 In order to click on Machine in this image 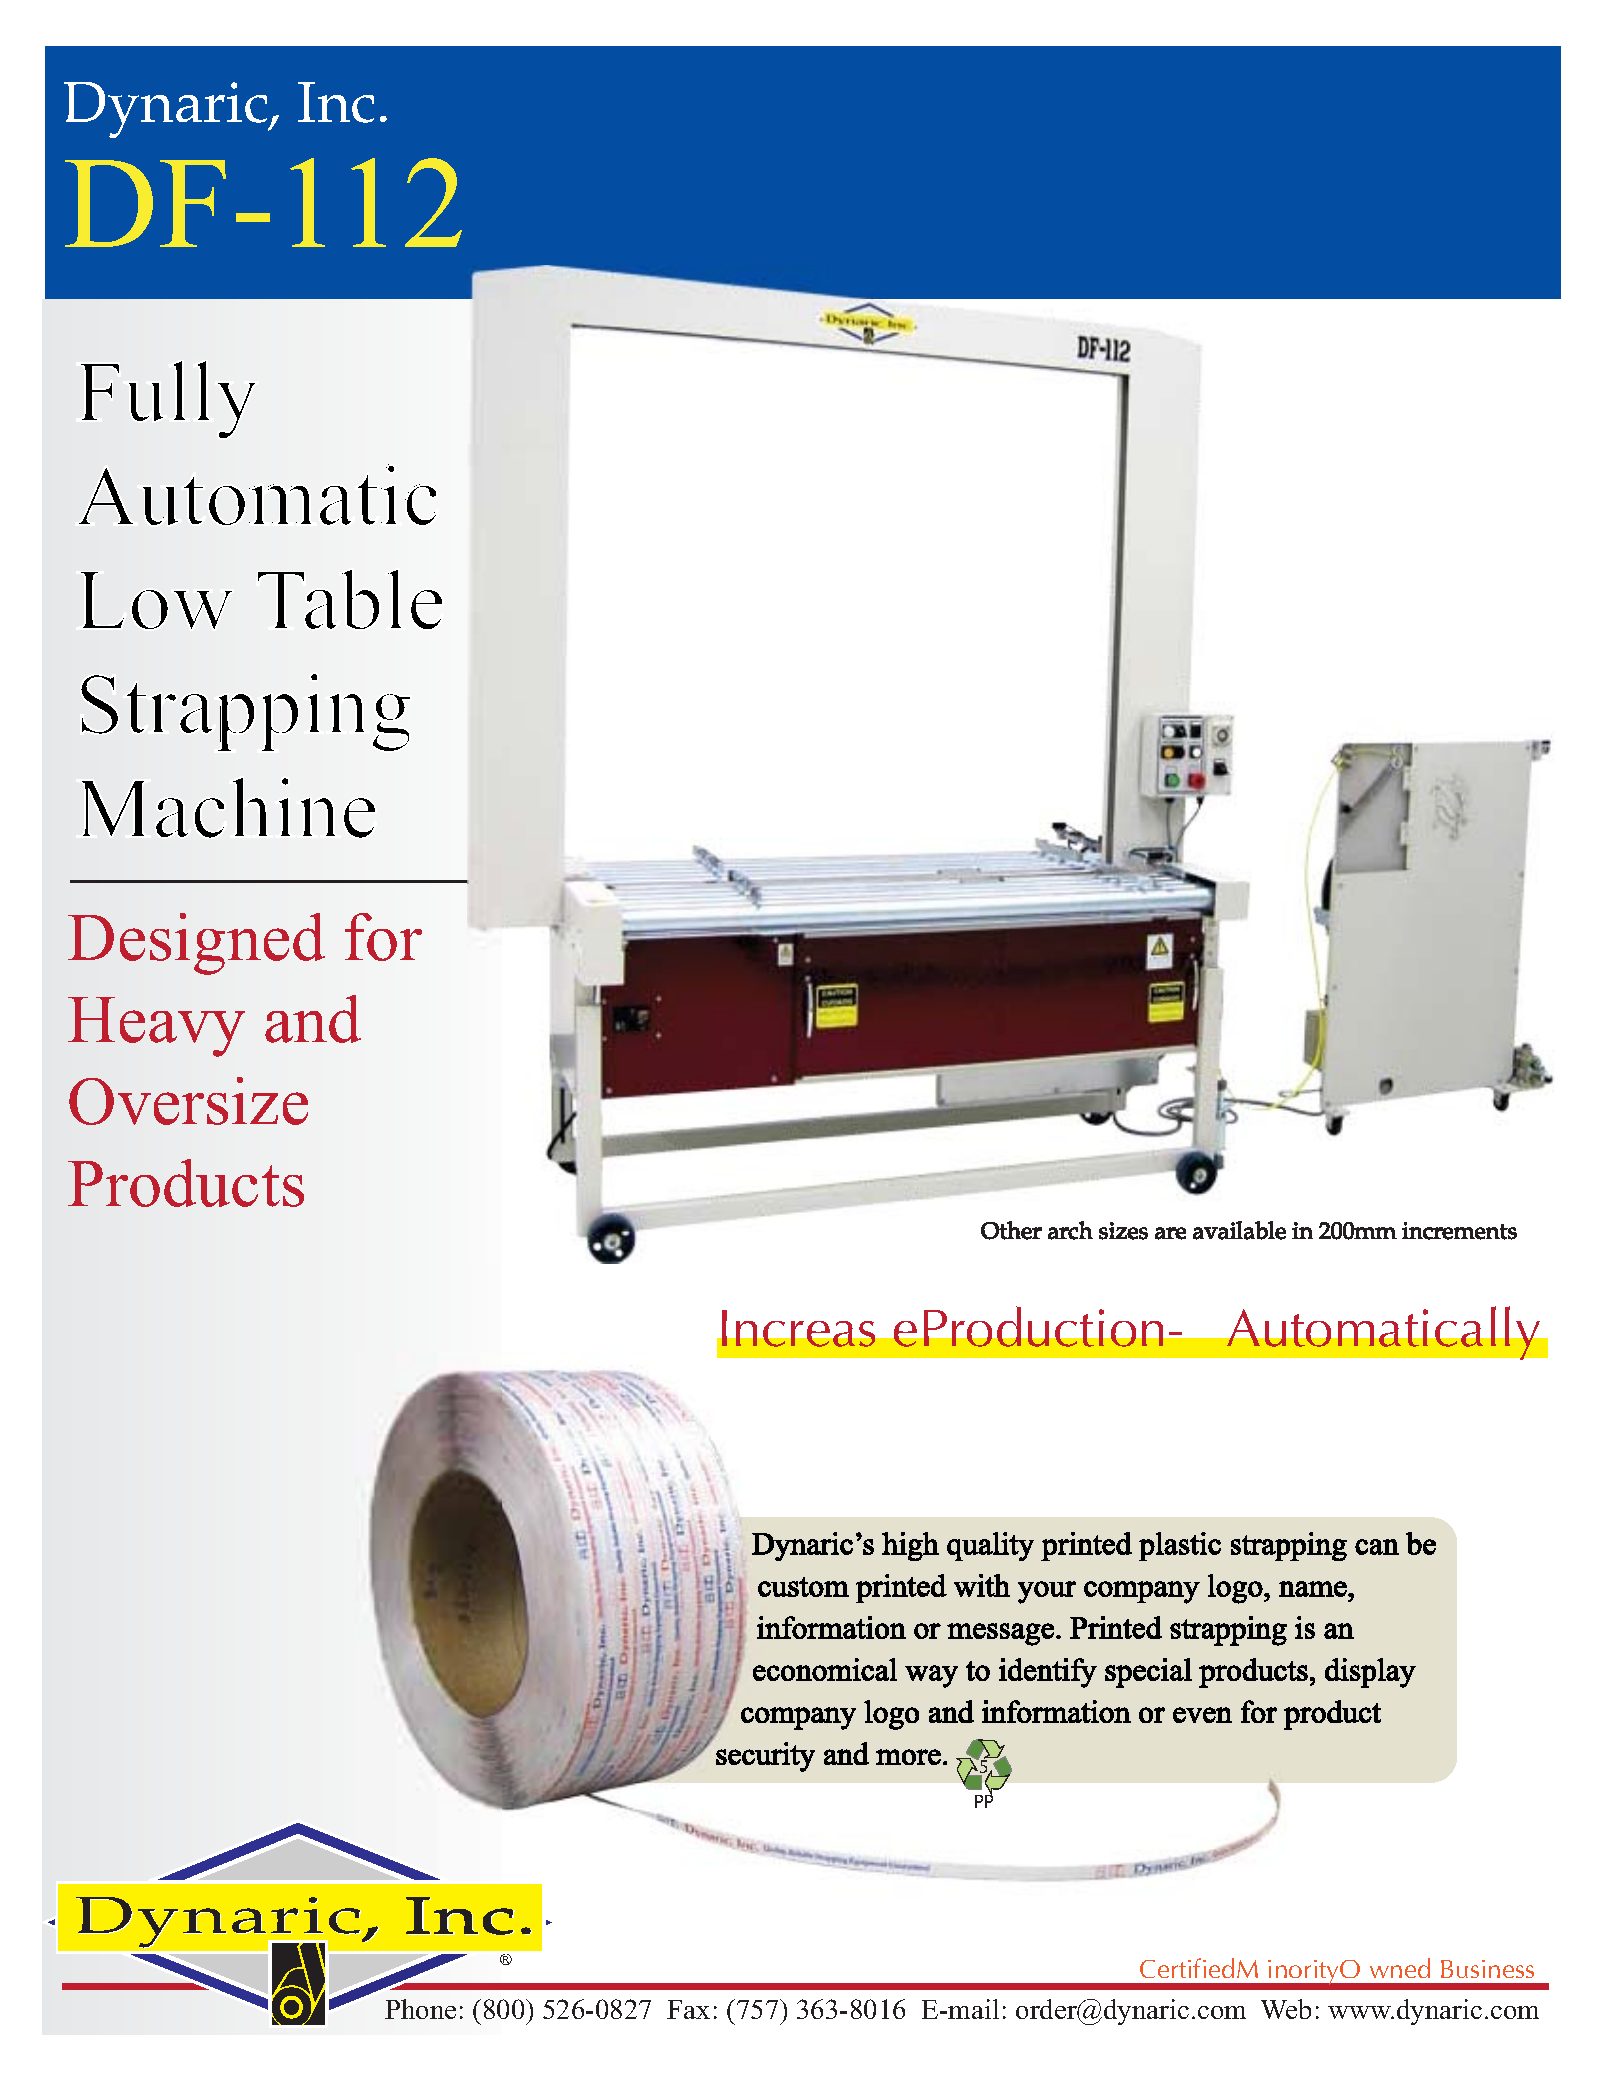, I will do `click(228, 808)`.
